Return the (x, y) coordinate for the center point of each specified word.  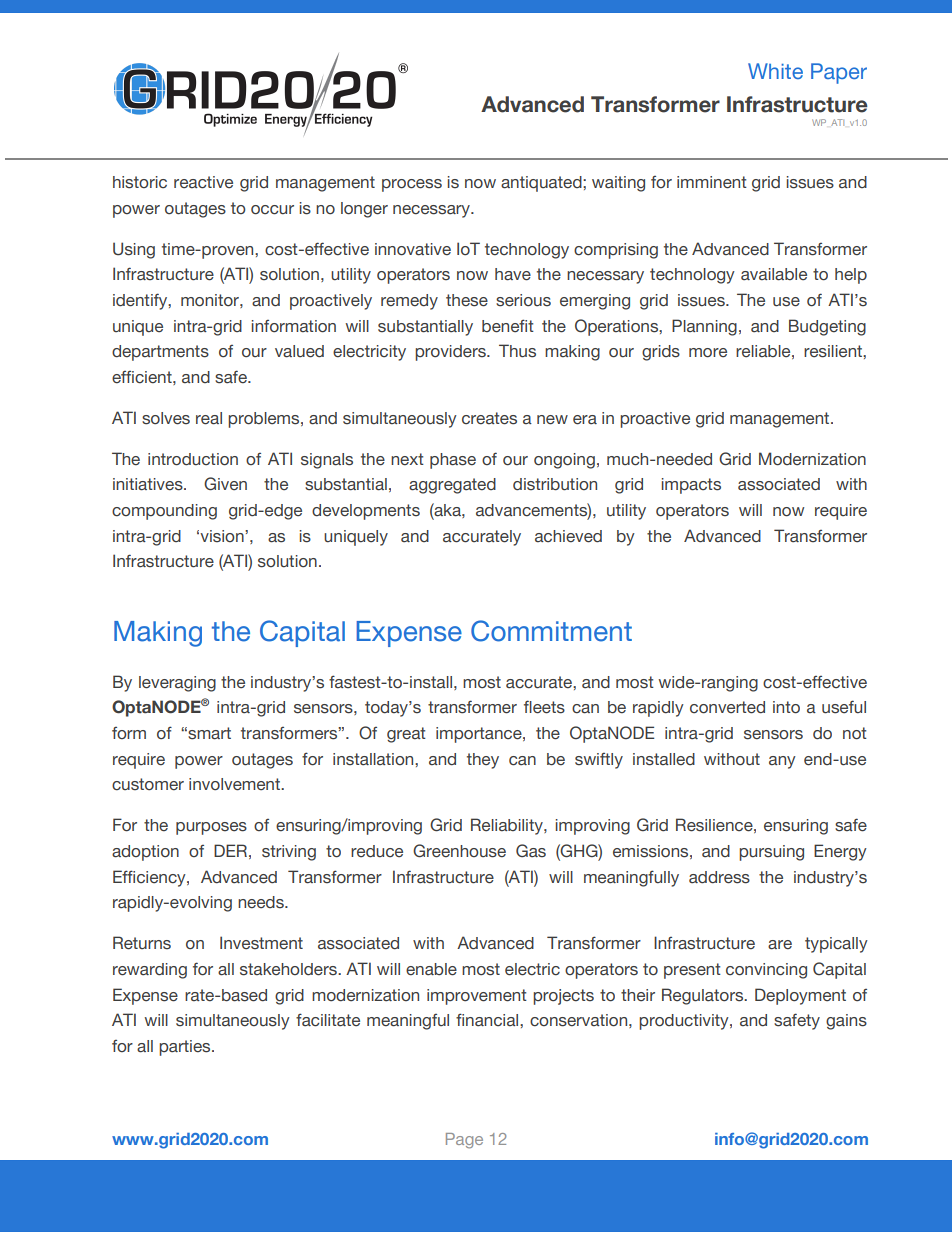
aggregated (452, 486)
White (775, 71)
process (412, 185)
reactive (203, 182)
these (467, 300)
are (780, 945)
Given (225, 484)
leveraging (177, 684)
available (774, 274)
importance (480, 735)
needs (262, 902)
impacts (691, 486)
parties (186, 1048)
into (786, 707)
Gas (531, 851)
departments (160, 353)
